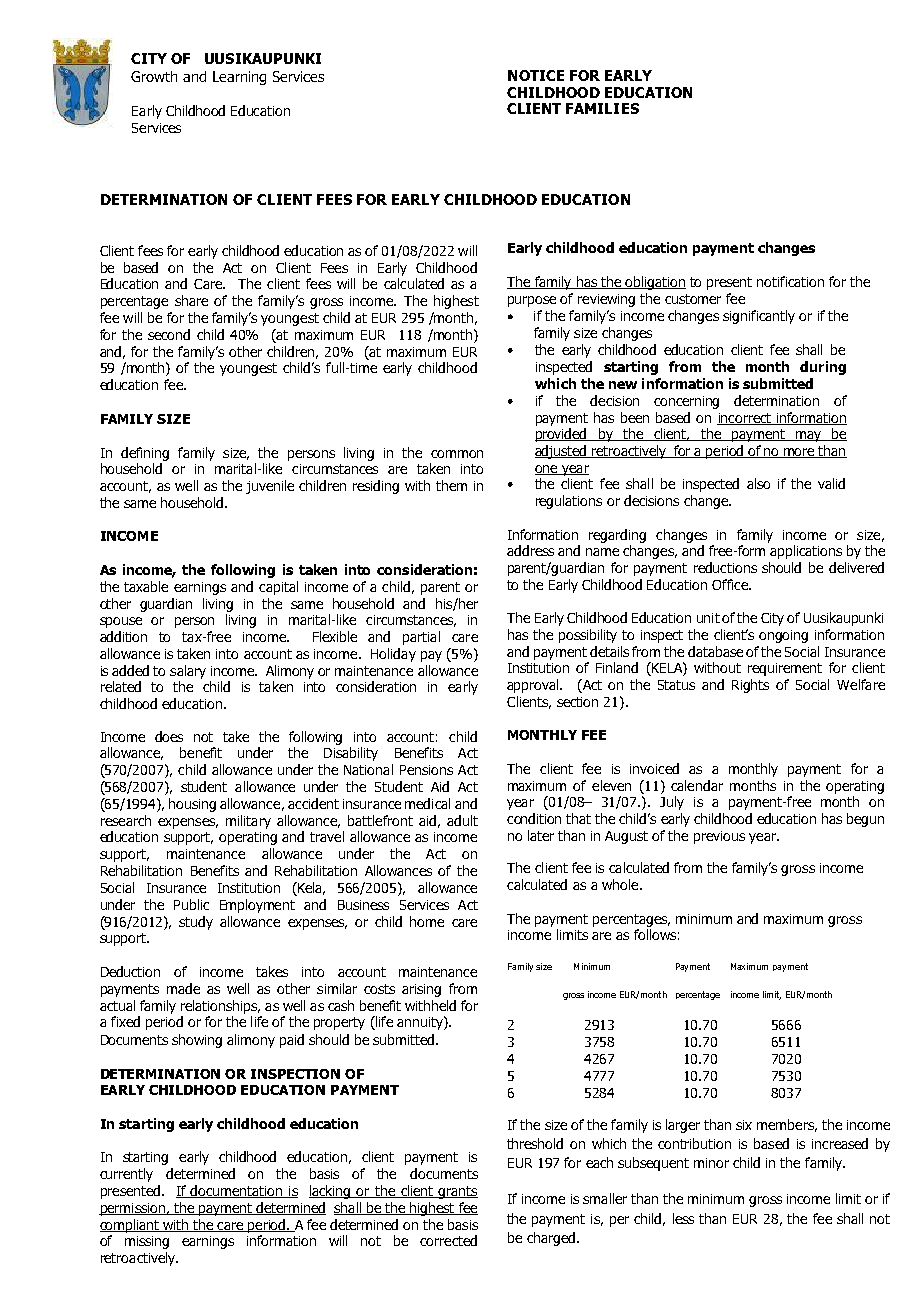 The image size is (924, 1305). What do you see at coordinates (602, 108) in the screenshot?
I see `FAMILIES` at bounding box center [602, 108].
